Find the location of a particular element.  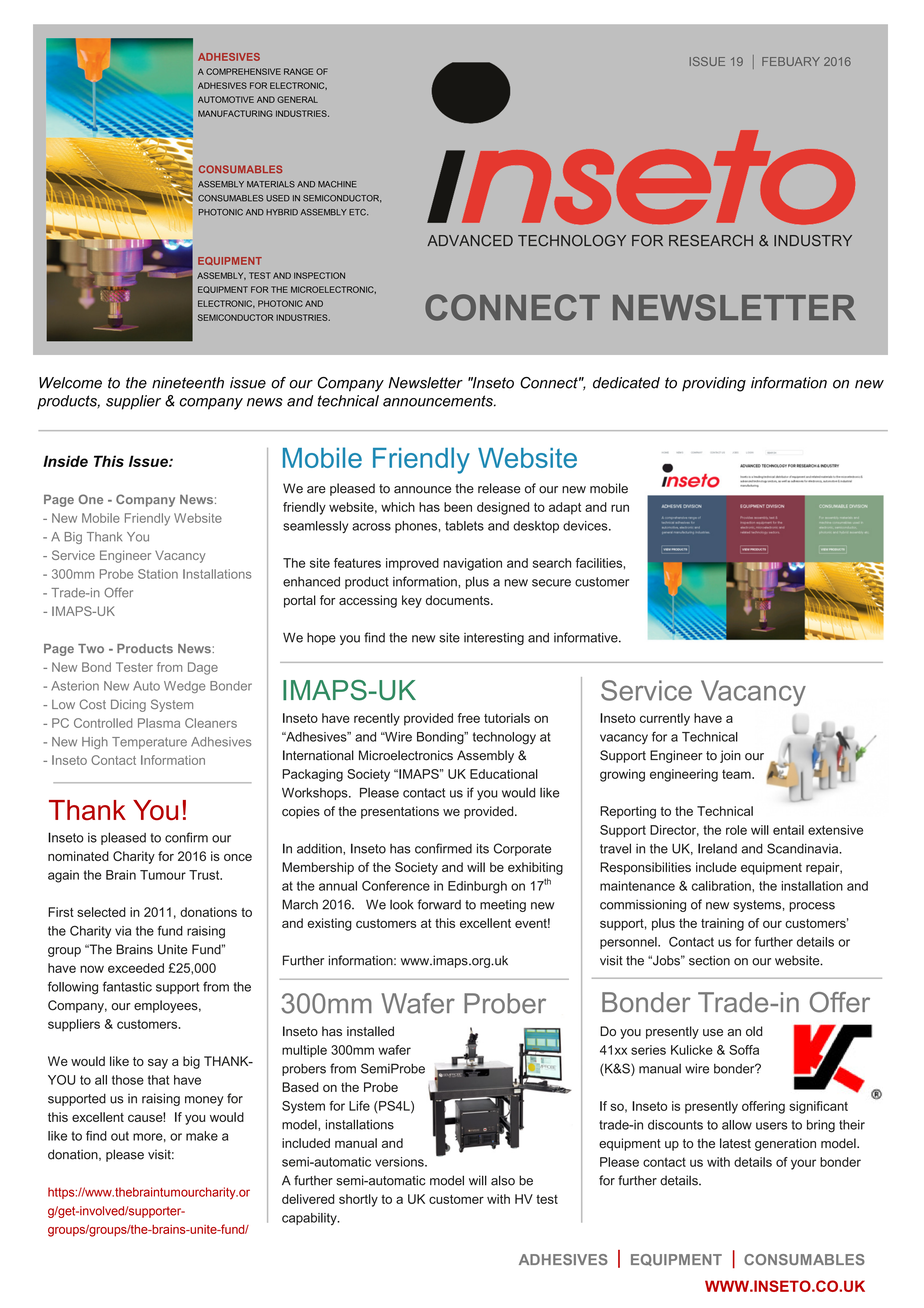

your is located at coordinates (803, 1164).
